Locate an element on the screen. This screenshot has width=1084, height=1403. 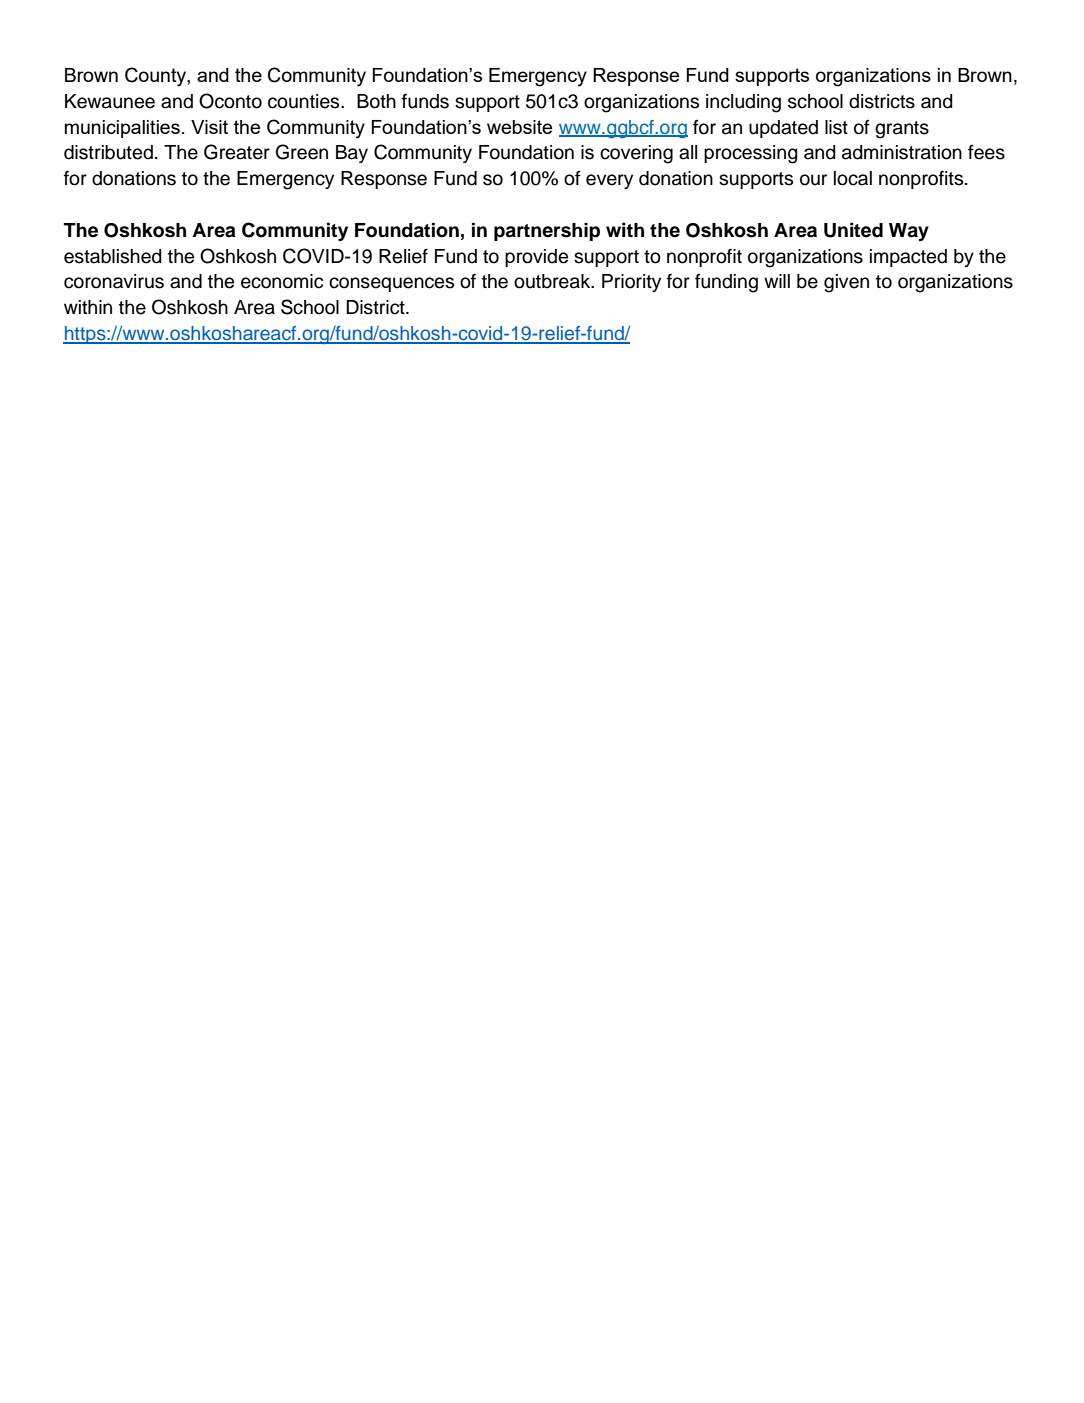
given is located at coordinates (846, 283).
